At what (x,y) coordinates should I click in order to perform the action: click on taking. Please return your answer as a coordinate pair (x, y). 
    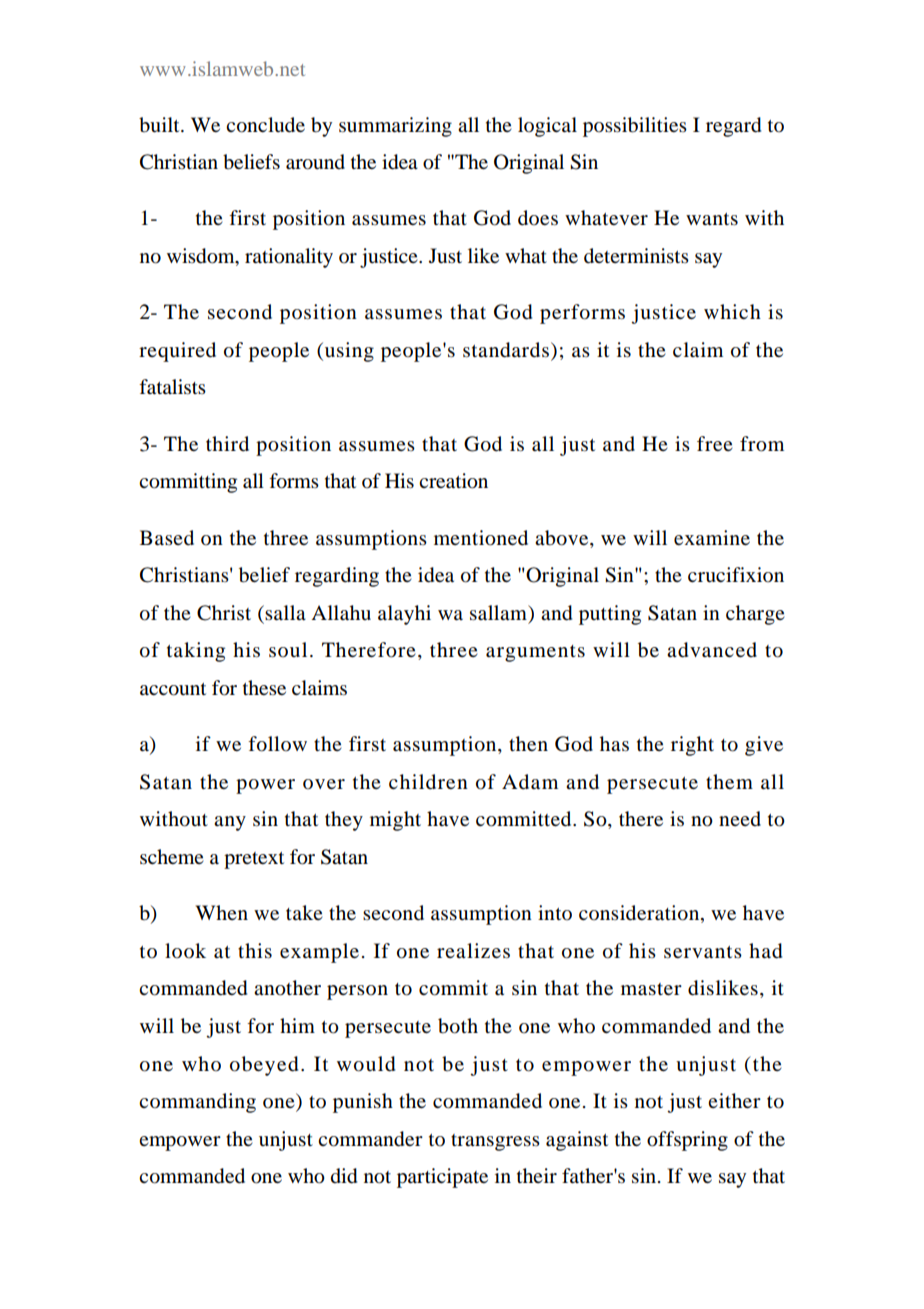
    Looking at the image, I should click on (196, 652).
